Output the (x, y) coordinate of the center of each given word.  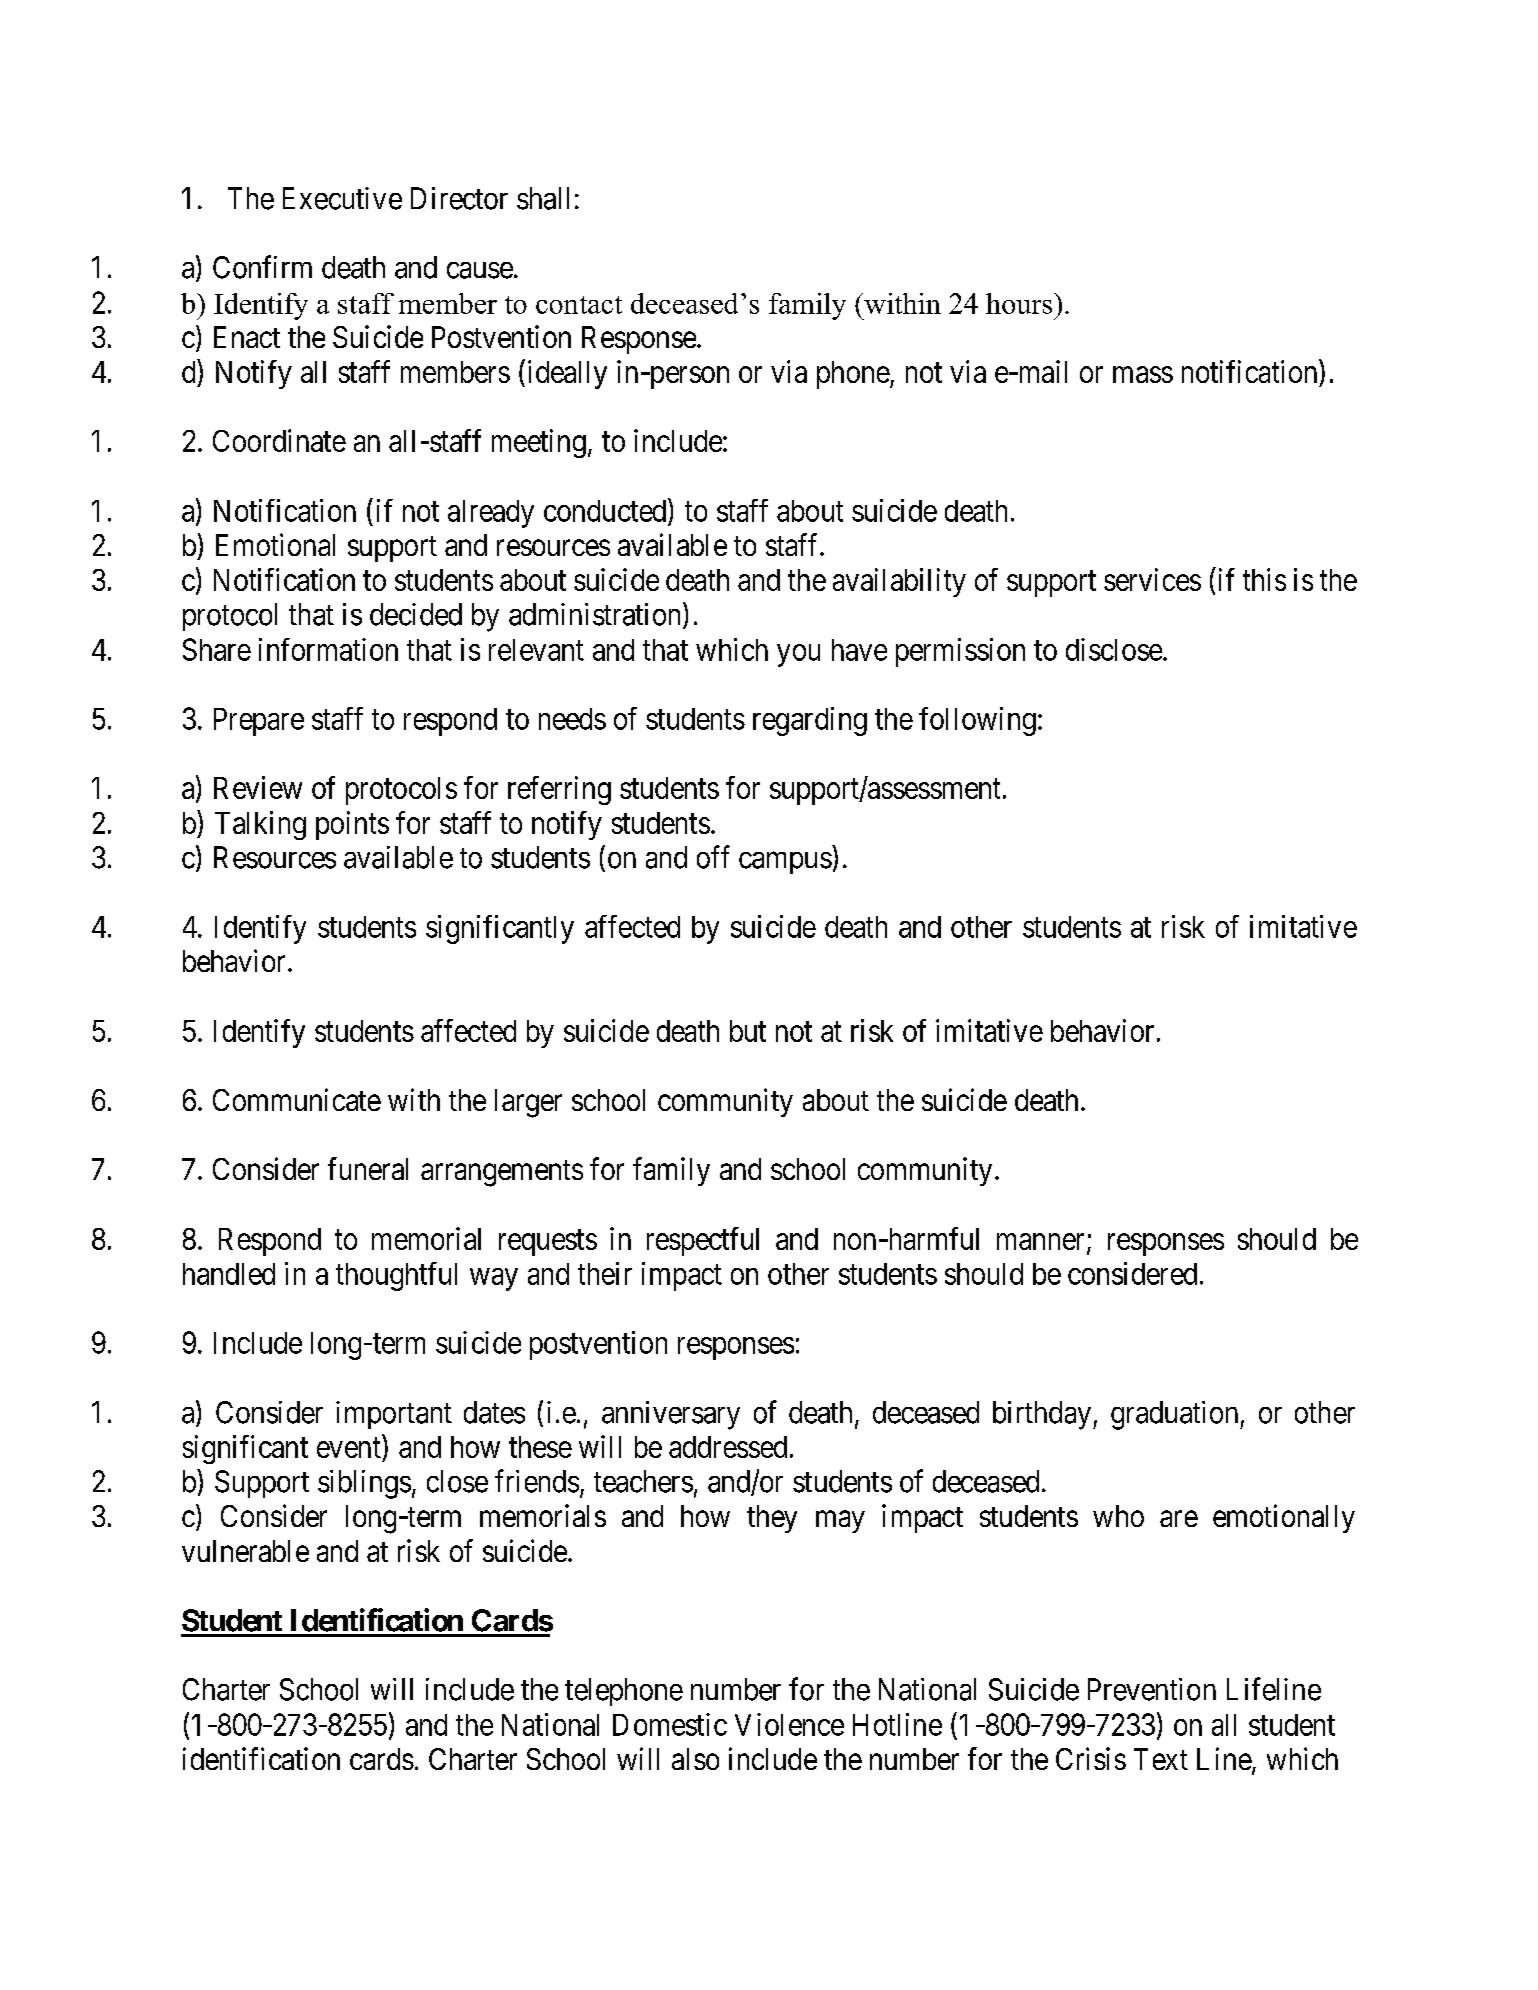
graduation (1176, 1415)
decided (416, 614)
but (748, 1031)
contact (579, 305)
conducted (606, 510)
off (713, 857)
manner (1040, 1241)
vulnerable (245, 1551)
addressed (728, 1447)
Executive (342, 198)
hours (1019, 303)
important (394, 1415)
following (977, 721)
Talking (260, 825)
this (1264, 579)
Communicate (297, 1099)
